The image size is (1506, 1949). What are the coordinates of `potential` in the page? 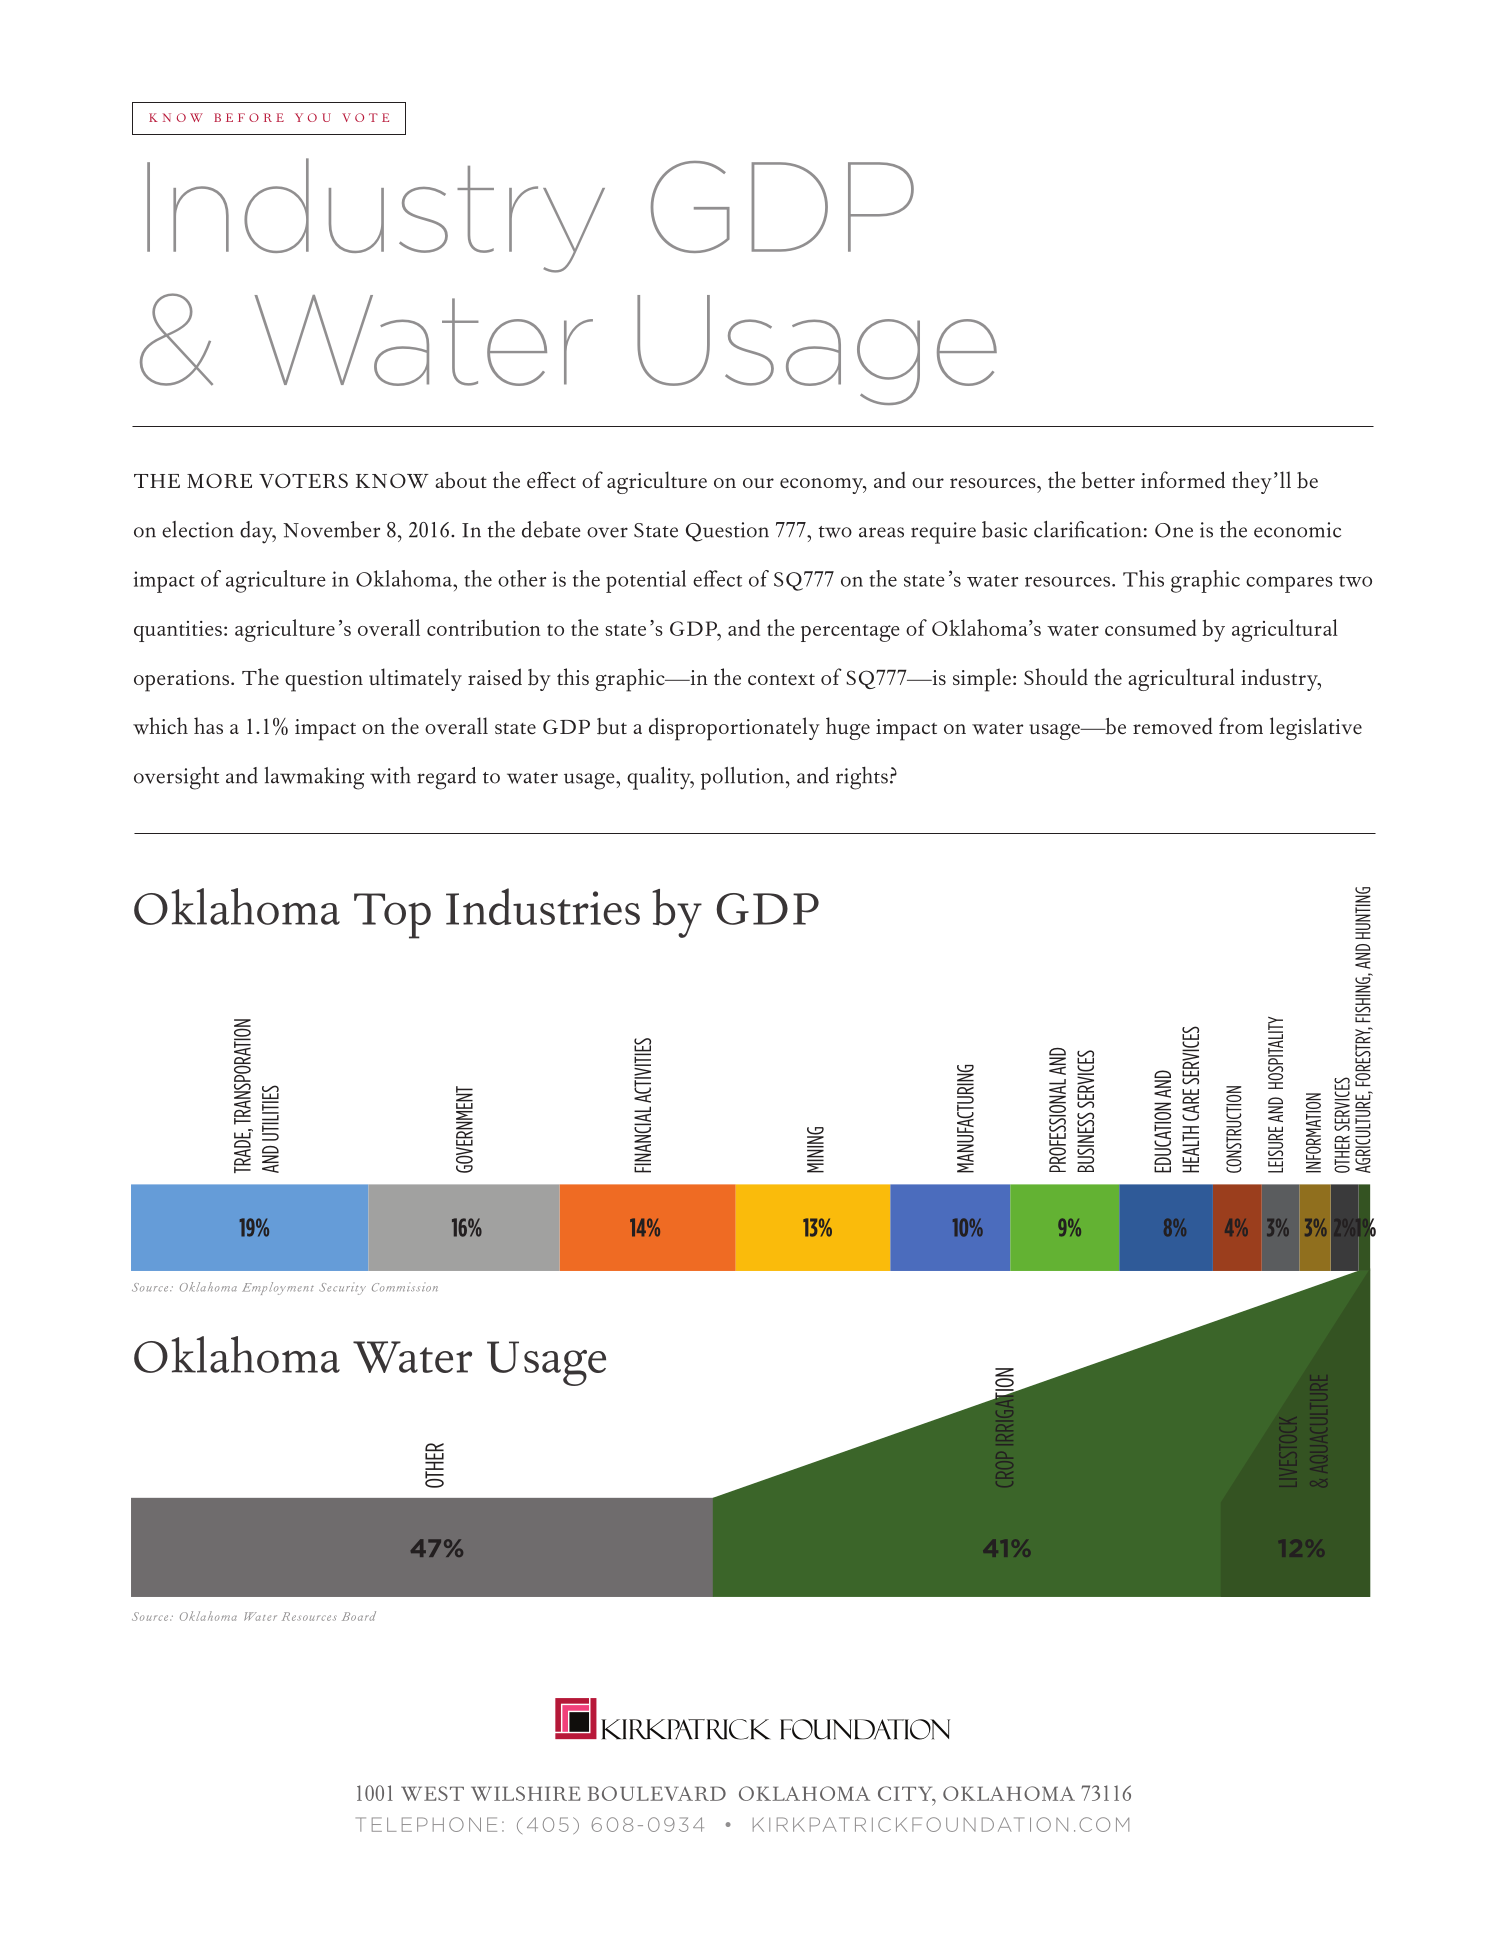 It's located at (646, 581).
